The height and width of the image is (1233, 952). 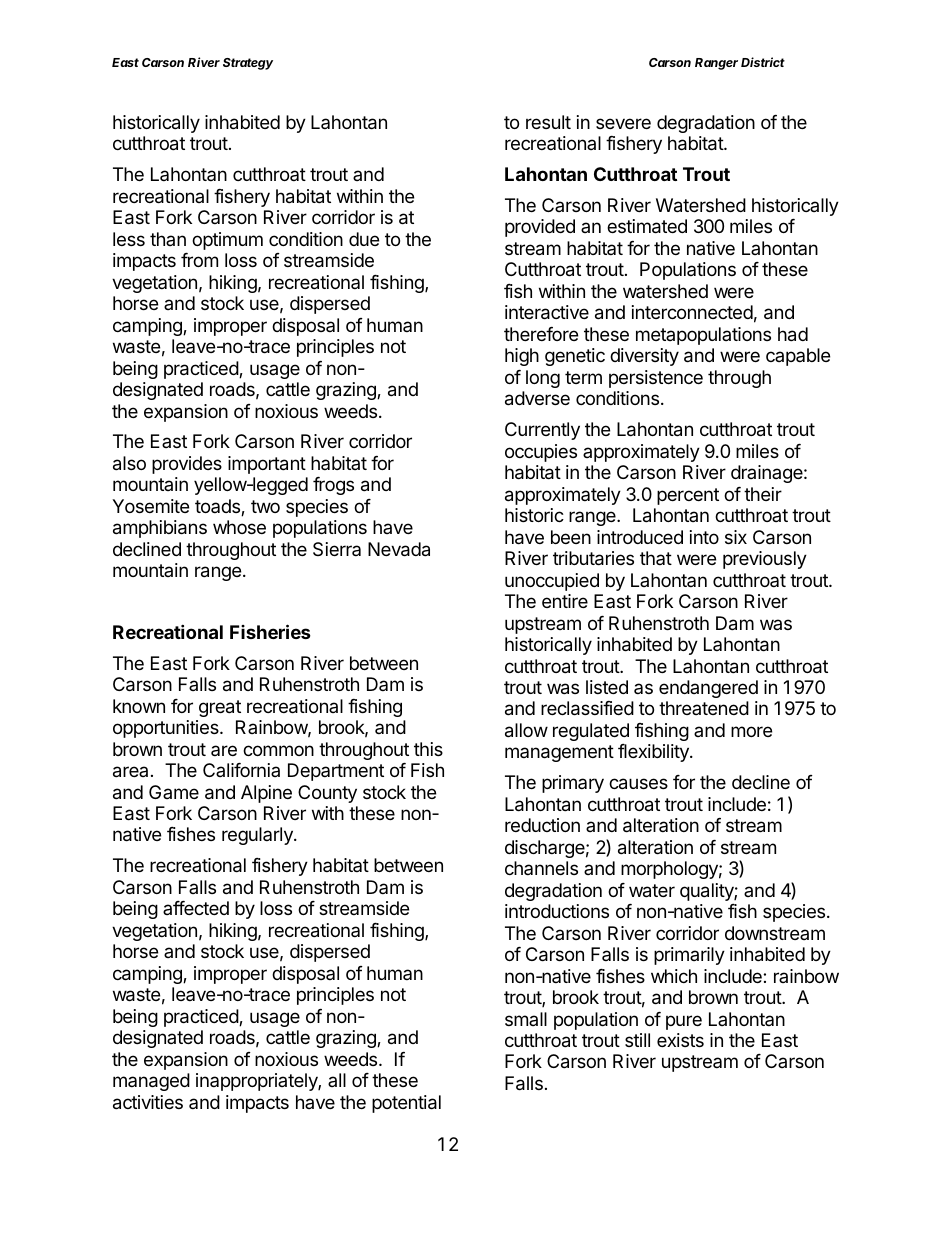 What do you see at coordinates (399, 549) in the image?
I see `Nevada` at bounding box center [399, 549].
